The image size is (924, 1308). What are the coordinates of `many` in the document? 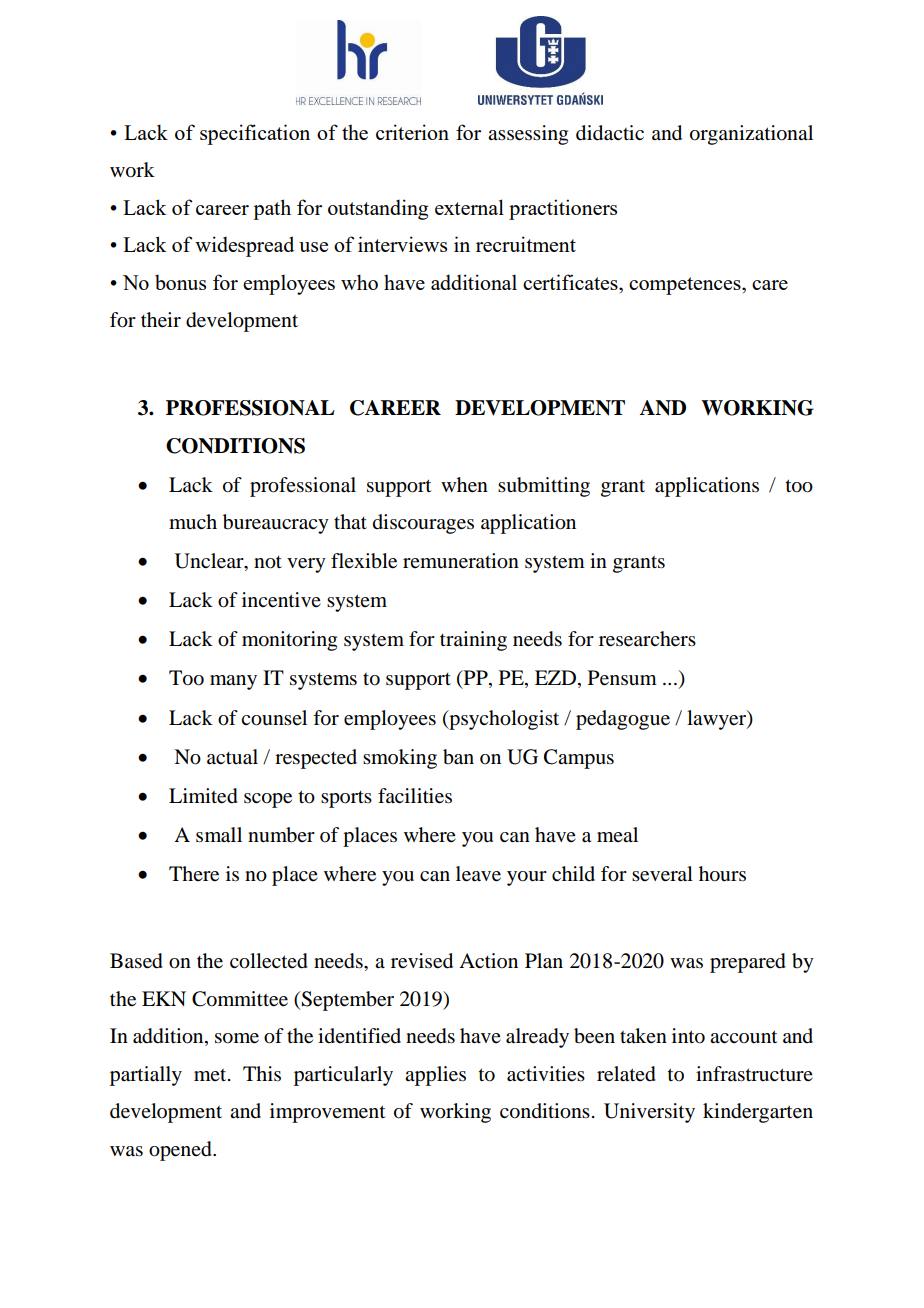 It's located at (233, 682).
